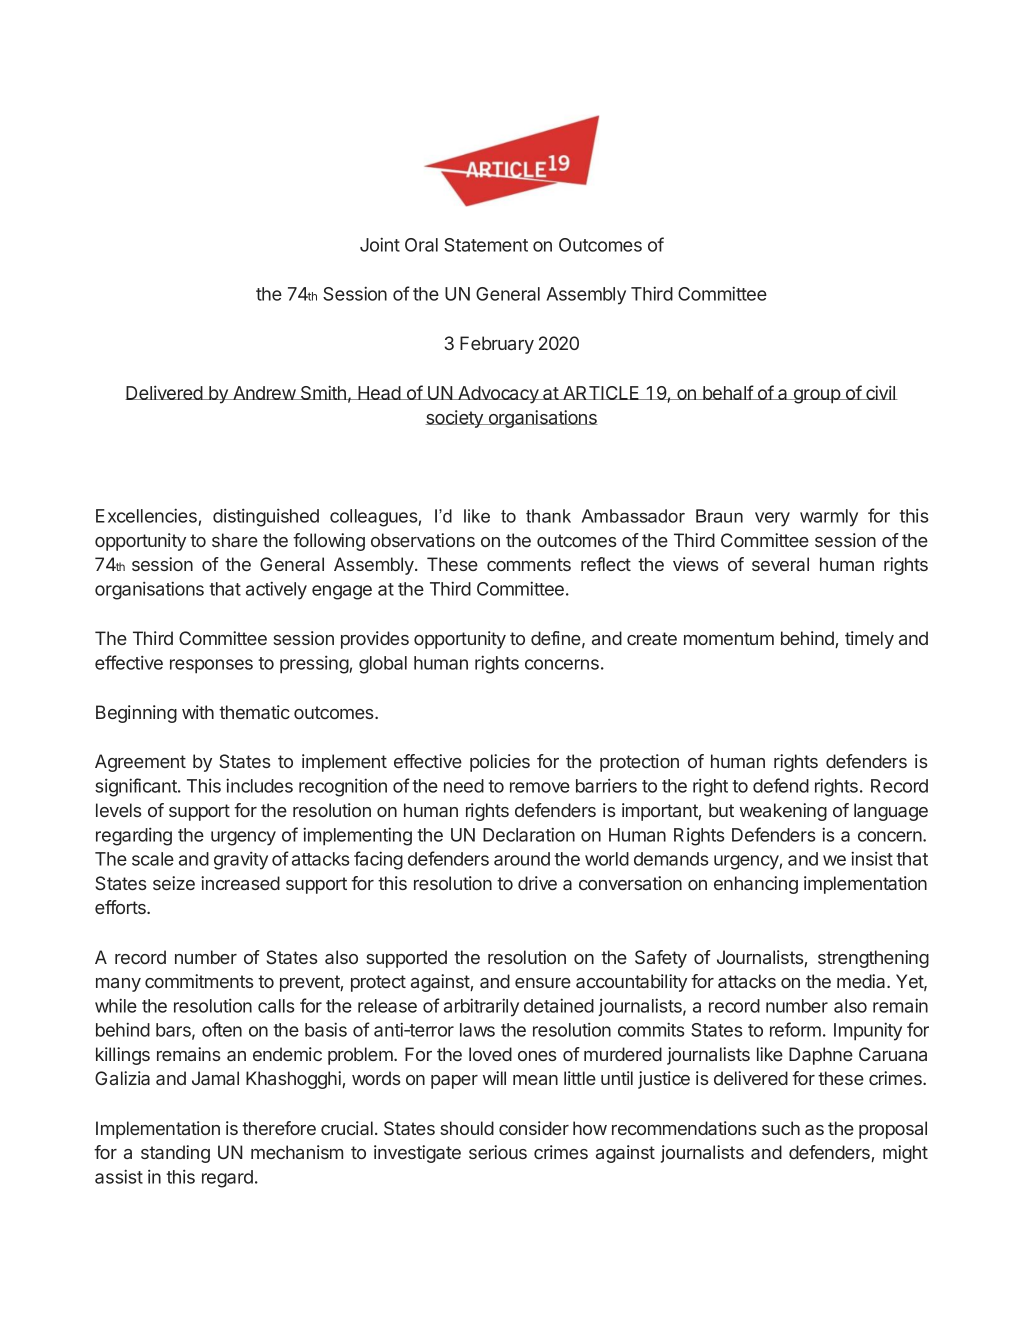  I want to click on Statement, so click(486, 245).
